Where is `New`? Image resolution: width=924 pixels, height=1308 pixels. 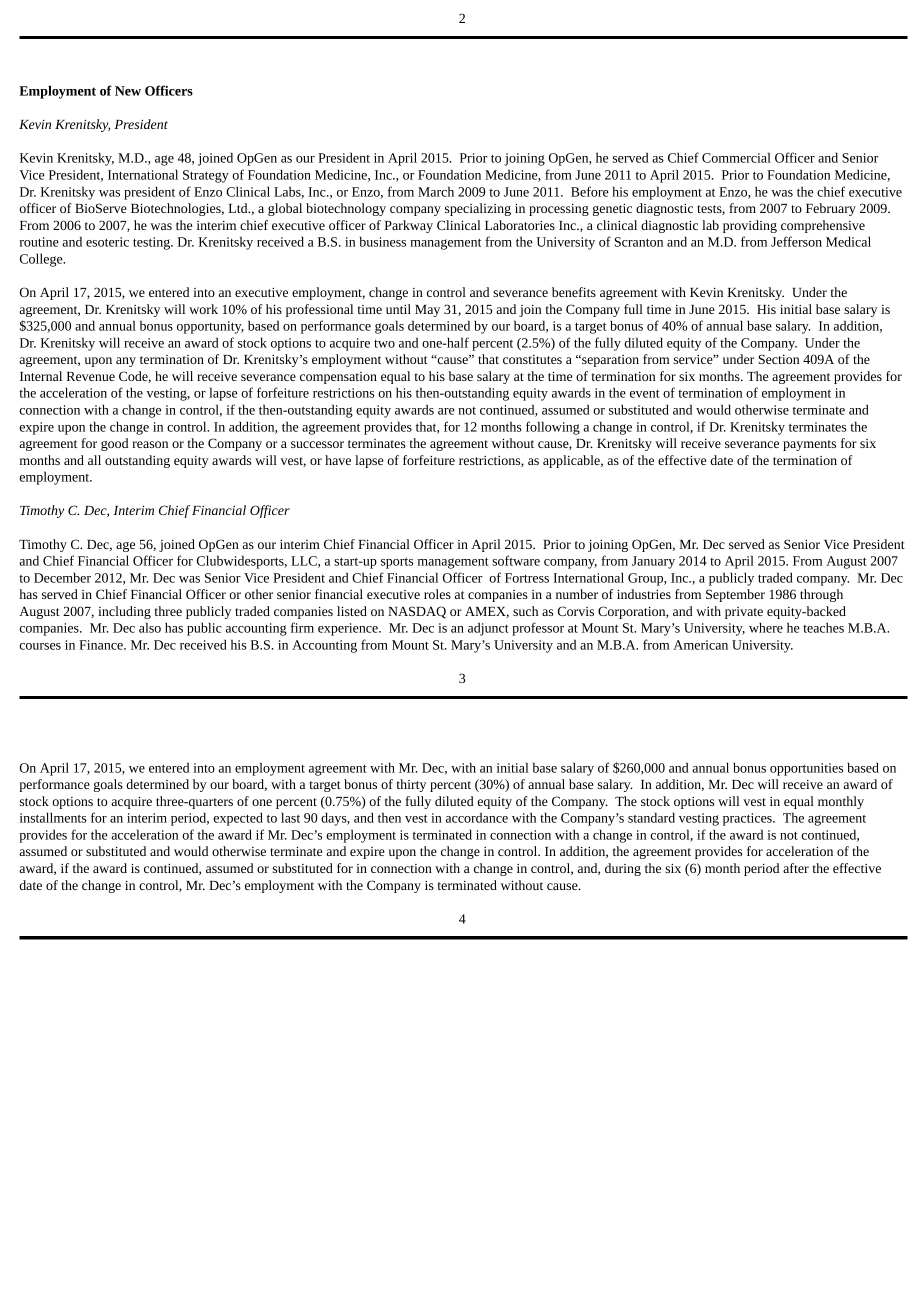
New is located at coordinates (128, 91).
